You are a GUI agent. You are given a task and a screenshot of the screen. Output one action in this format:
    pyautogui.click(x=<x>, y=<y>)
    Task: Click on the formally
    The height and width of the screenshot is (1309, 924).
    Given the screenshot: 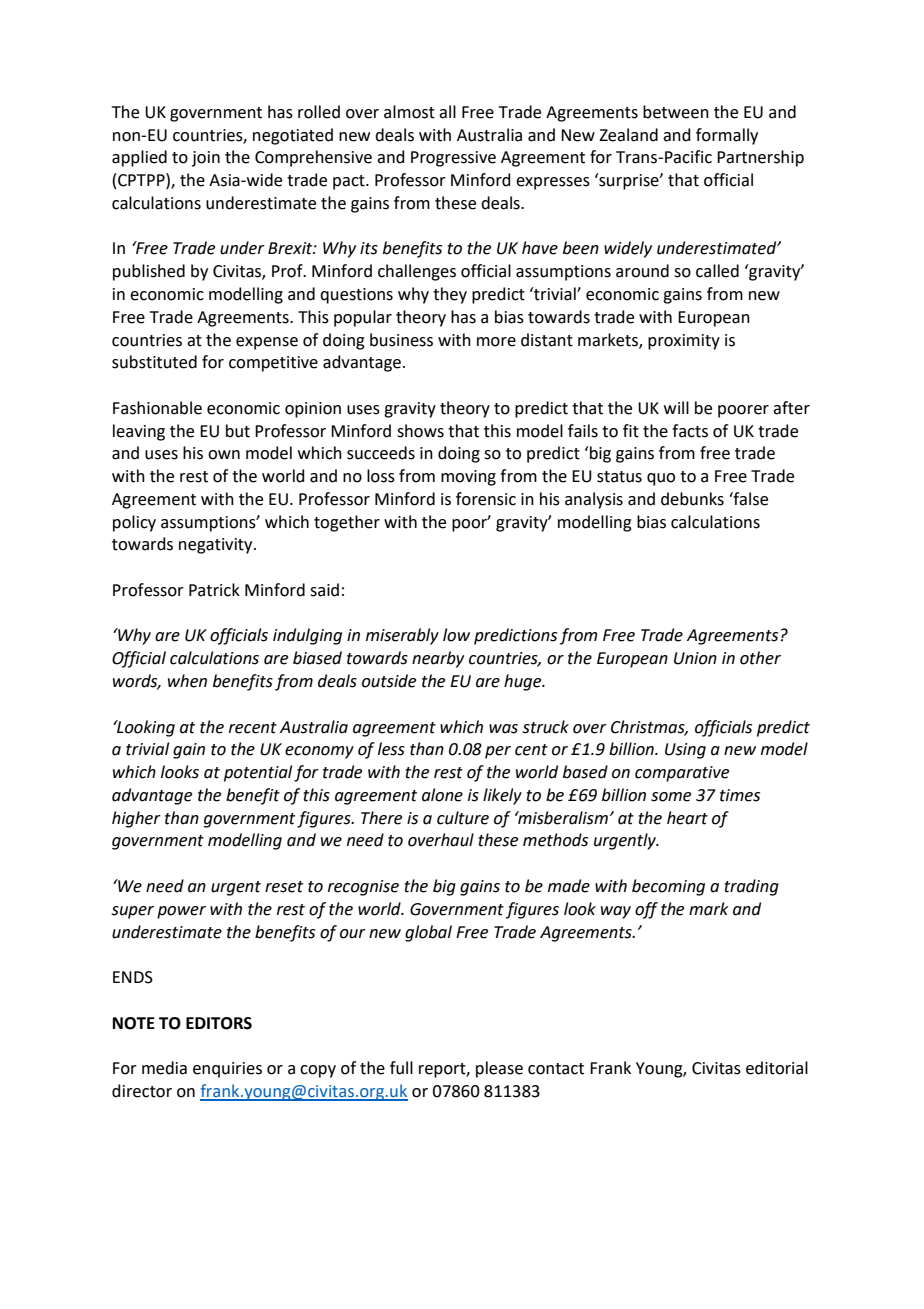 What is the action you would take?
    pyautogui.click(x=727, y=136)
